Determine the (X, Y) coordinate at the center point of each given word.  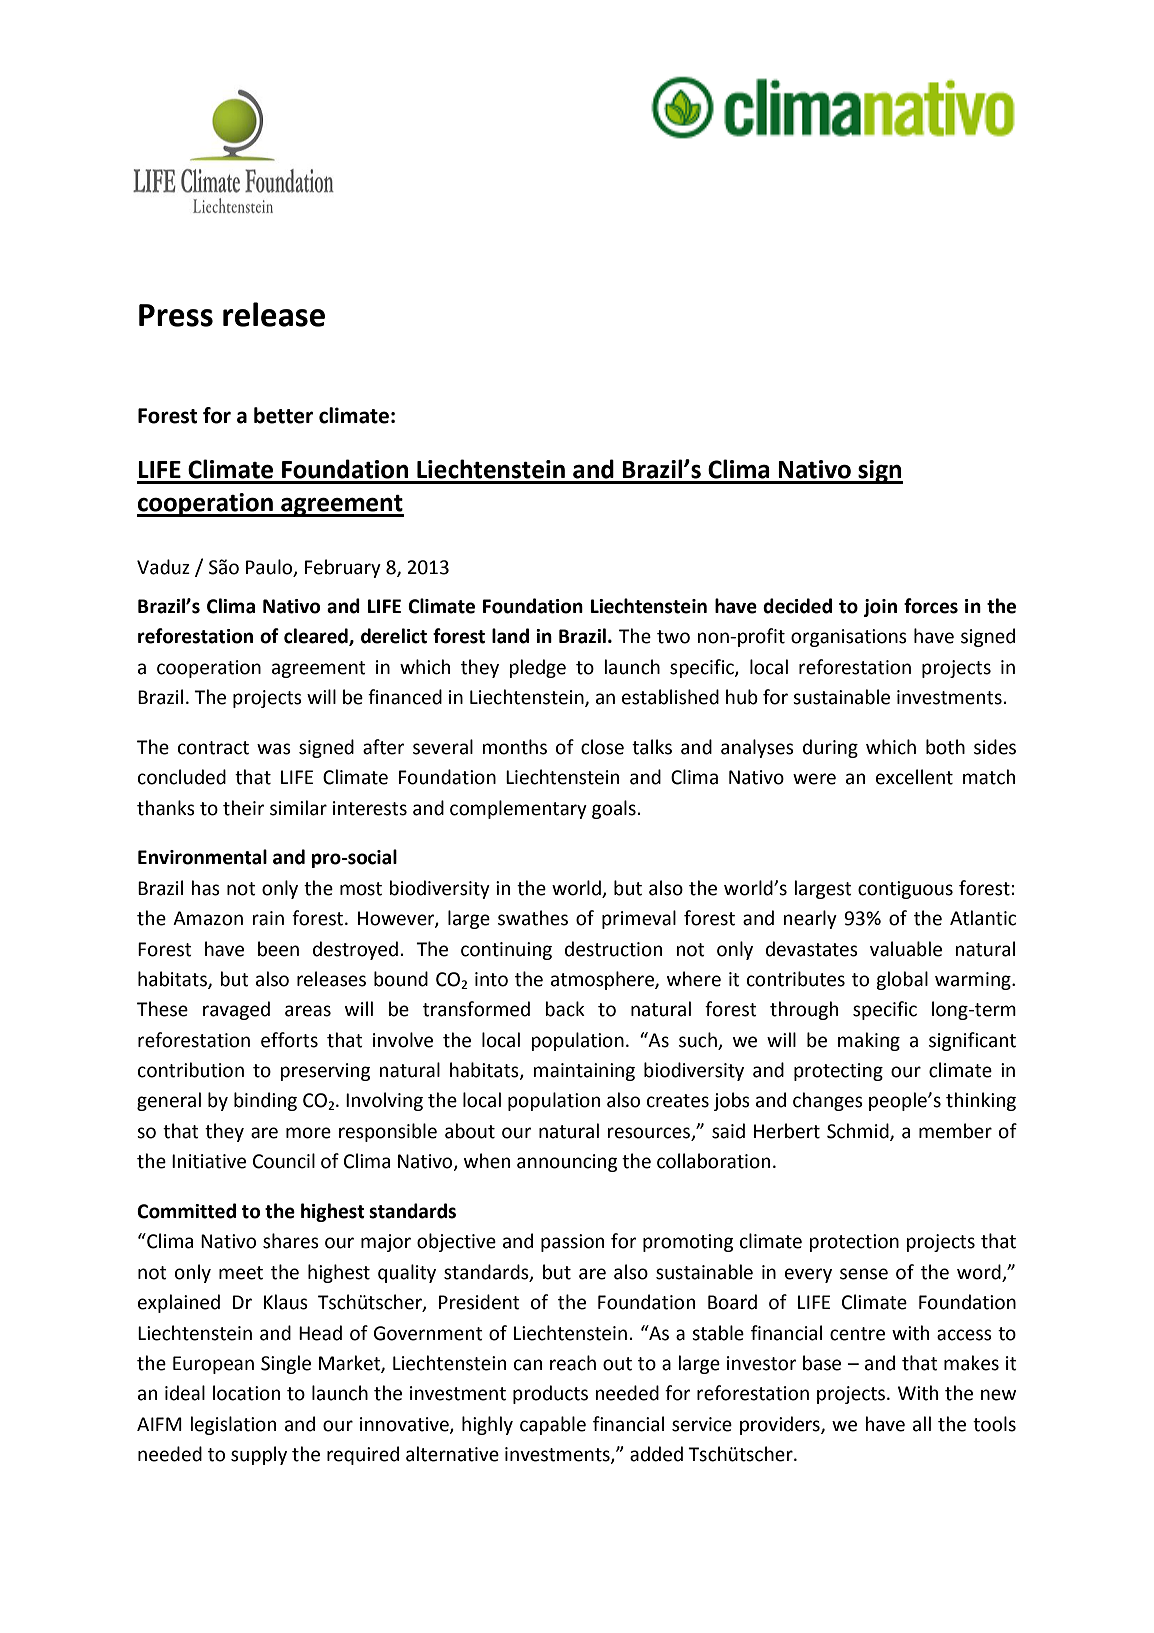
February (343, 568)
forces (931, 606)
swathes (533, 918)
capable (553, 1425)
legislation (233, 1425)
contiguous (905, 890)
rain (268, 918)
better (283, 415)
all (922, 1424)
